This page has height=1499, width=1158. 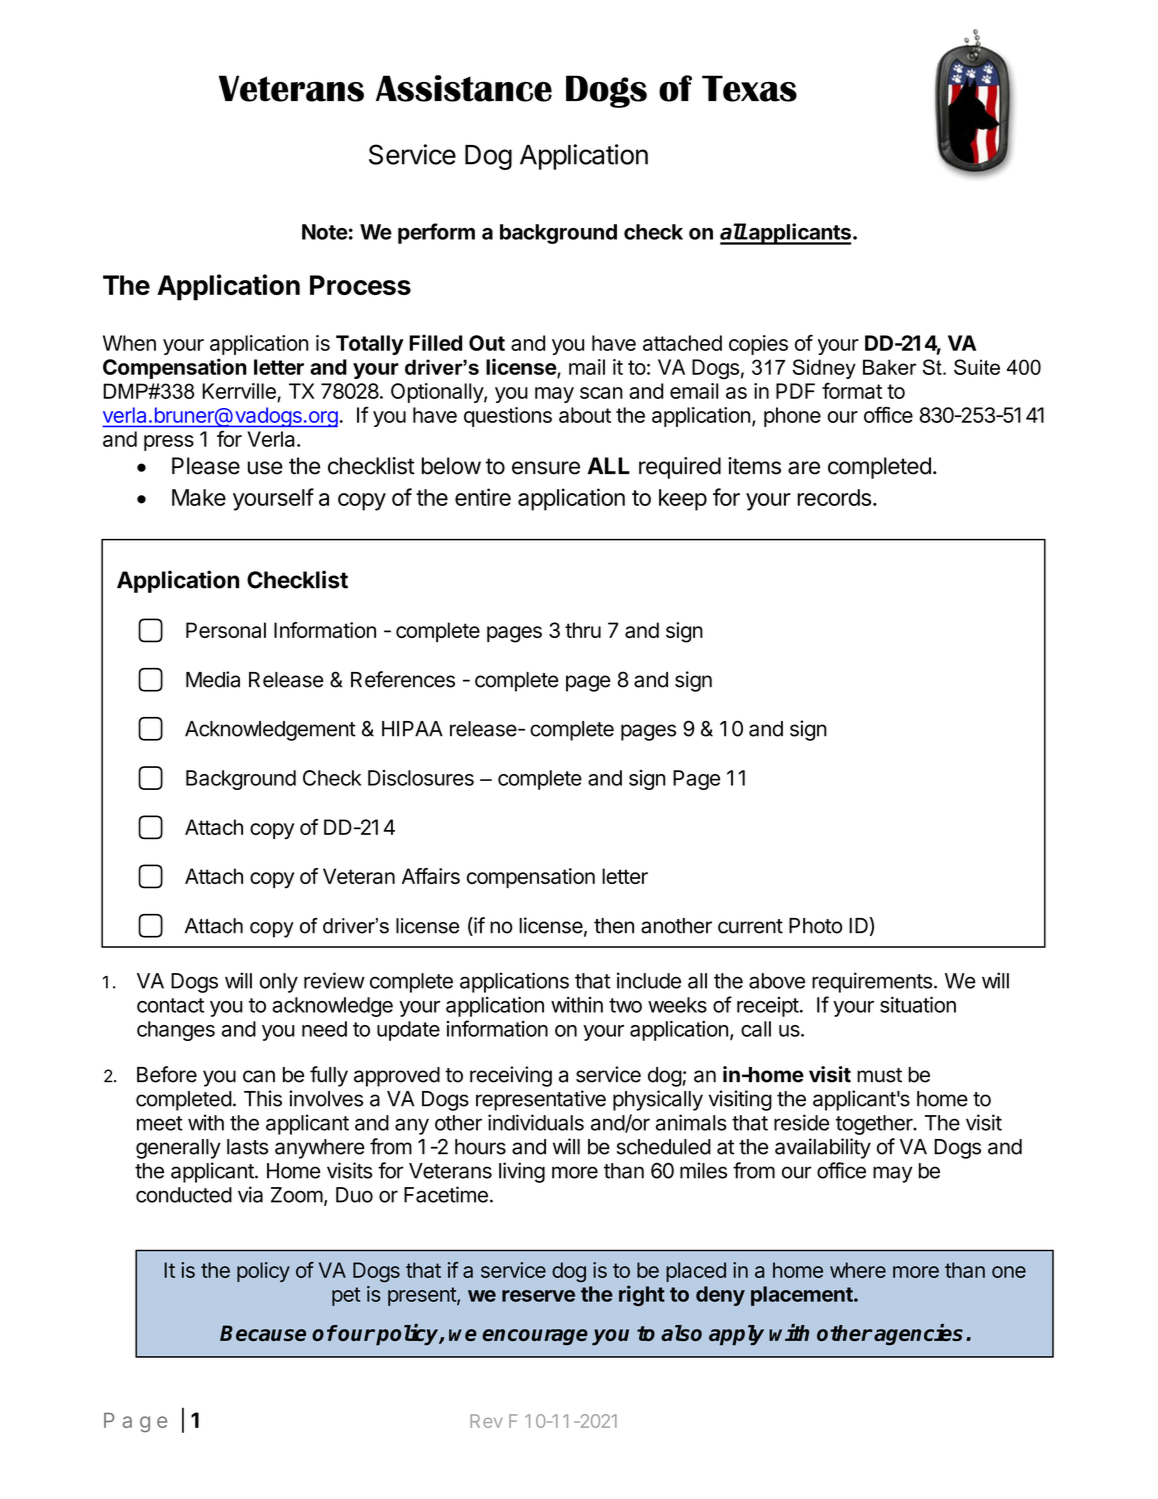 What do you see at coordinates (749, 88) in the page?
I see `Texas` at bounding box center [749, 88].
